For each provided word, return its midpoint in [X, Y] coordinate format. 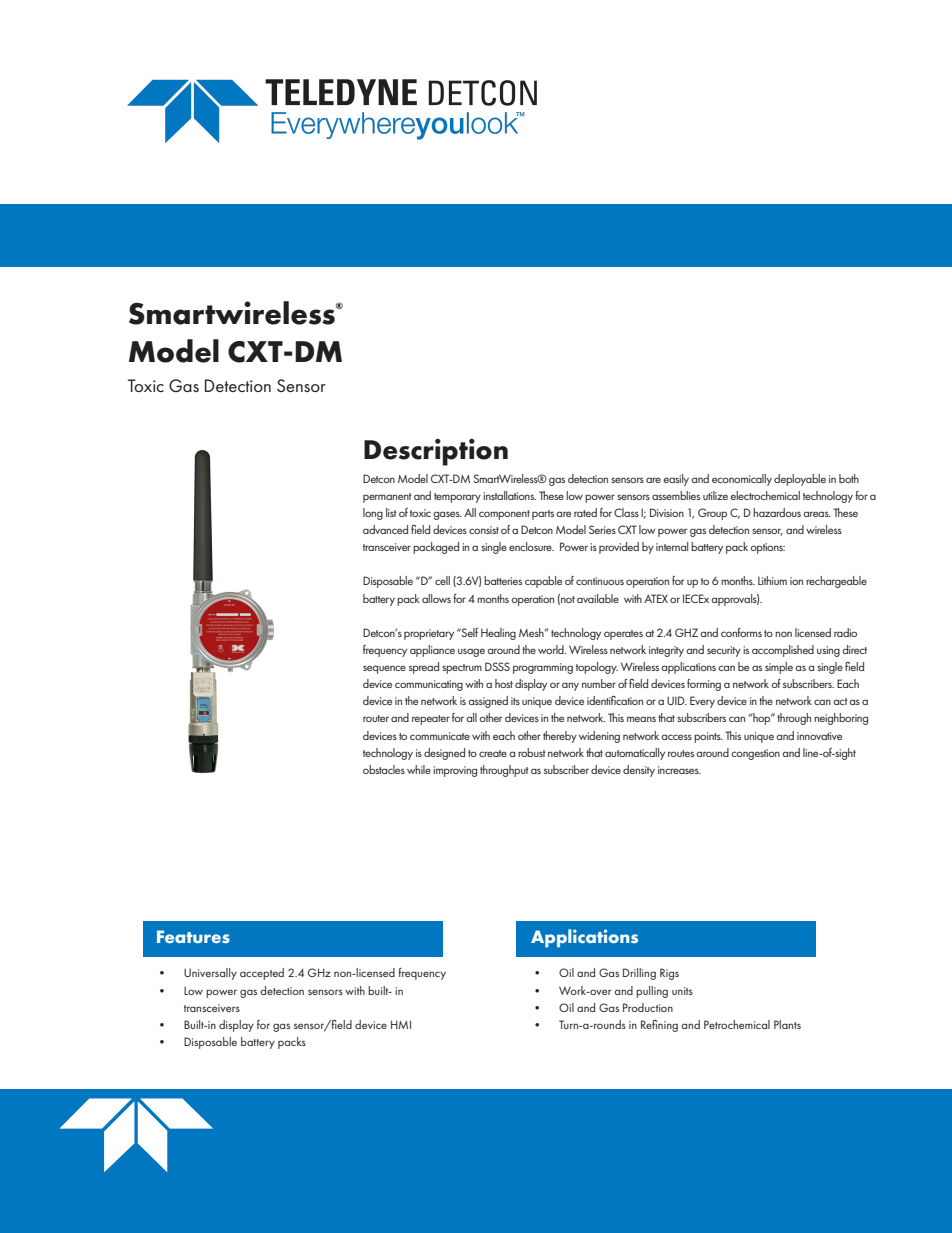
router [376, 718]
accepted [262, 974]
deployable [800, 480]
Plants [787, 1024]
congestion [755, 754]
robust [532, 752]
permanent [387, 498]
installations [509, 495]
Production [648, 1007]
